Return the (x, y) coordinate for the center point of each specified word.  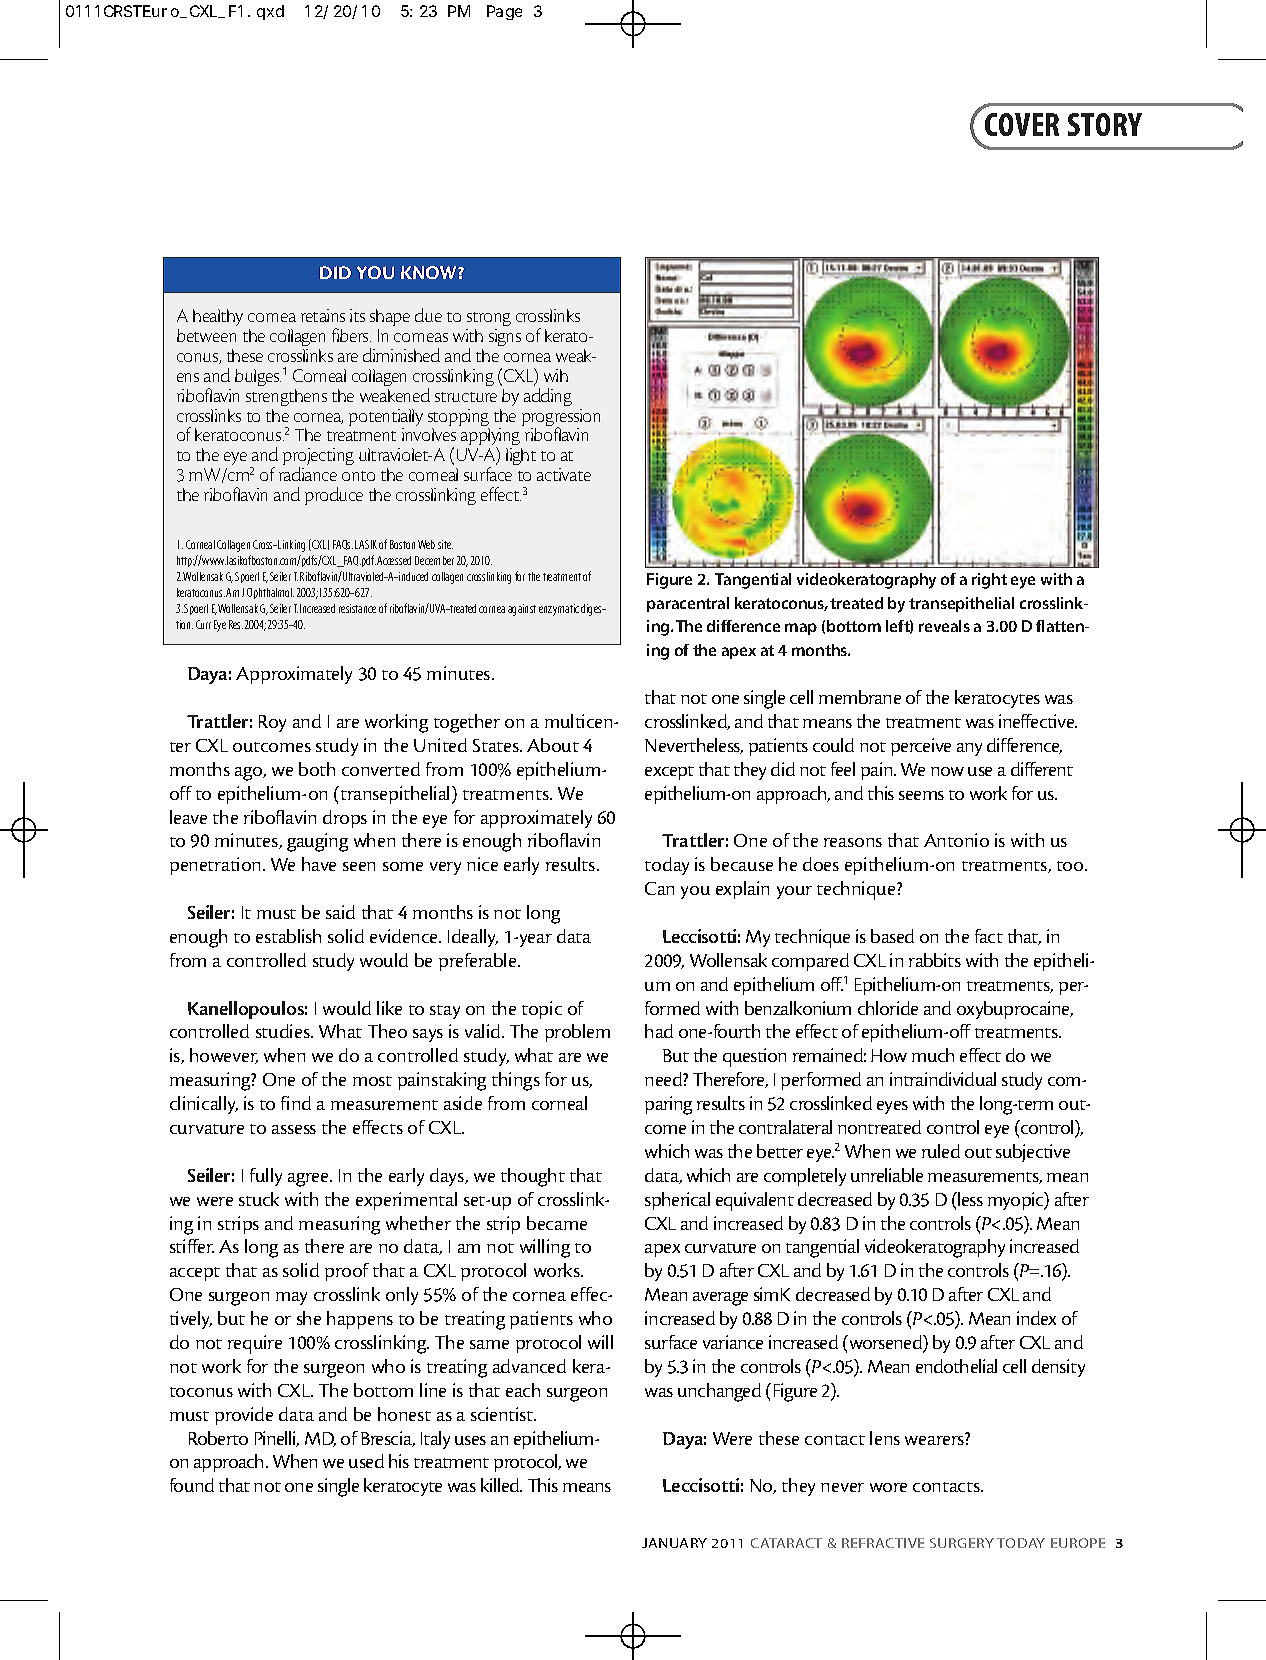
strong (489, 319)
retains (323, 315)
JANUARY (674, 1543)
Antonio (956, 840)
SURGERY (962, 1543)
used (366, 1461)
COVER (1022, 124)
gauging (317, 842)
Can (659, 888)
